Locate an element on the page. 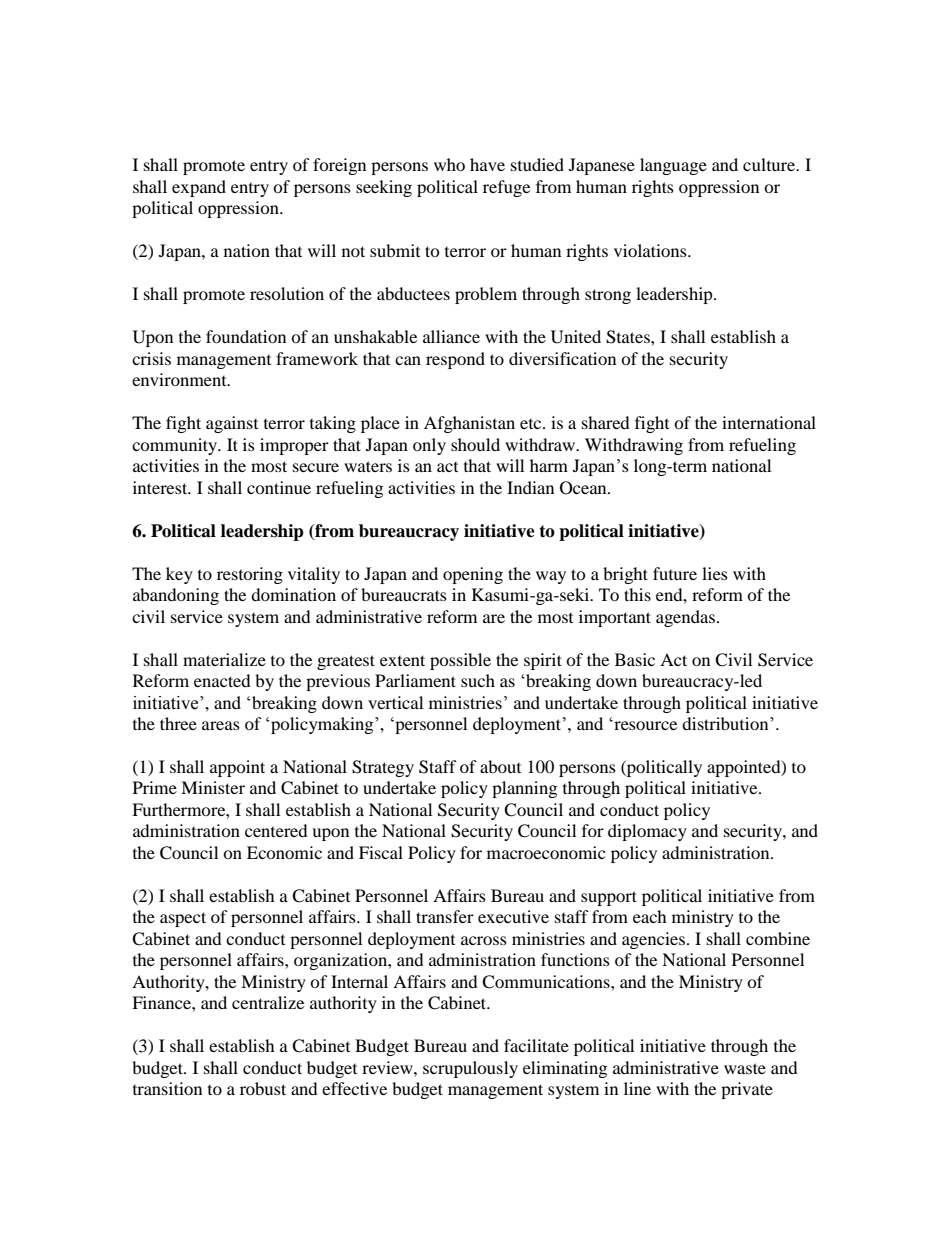 The image size is (952, 1233). scrupulously is located at coordinates (470, 1069).
